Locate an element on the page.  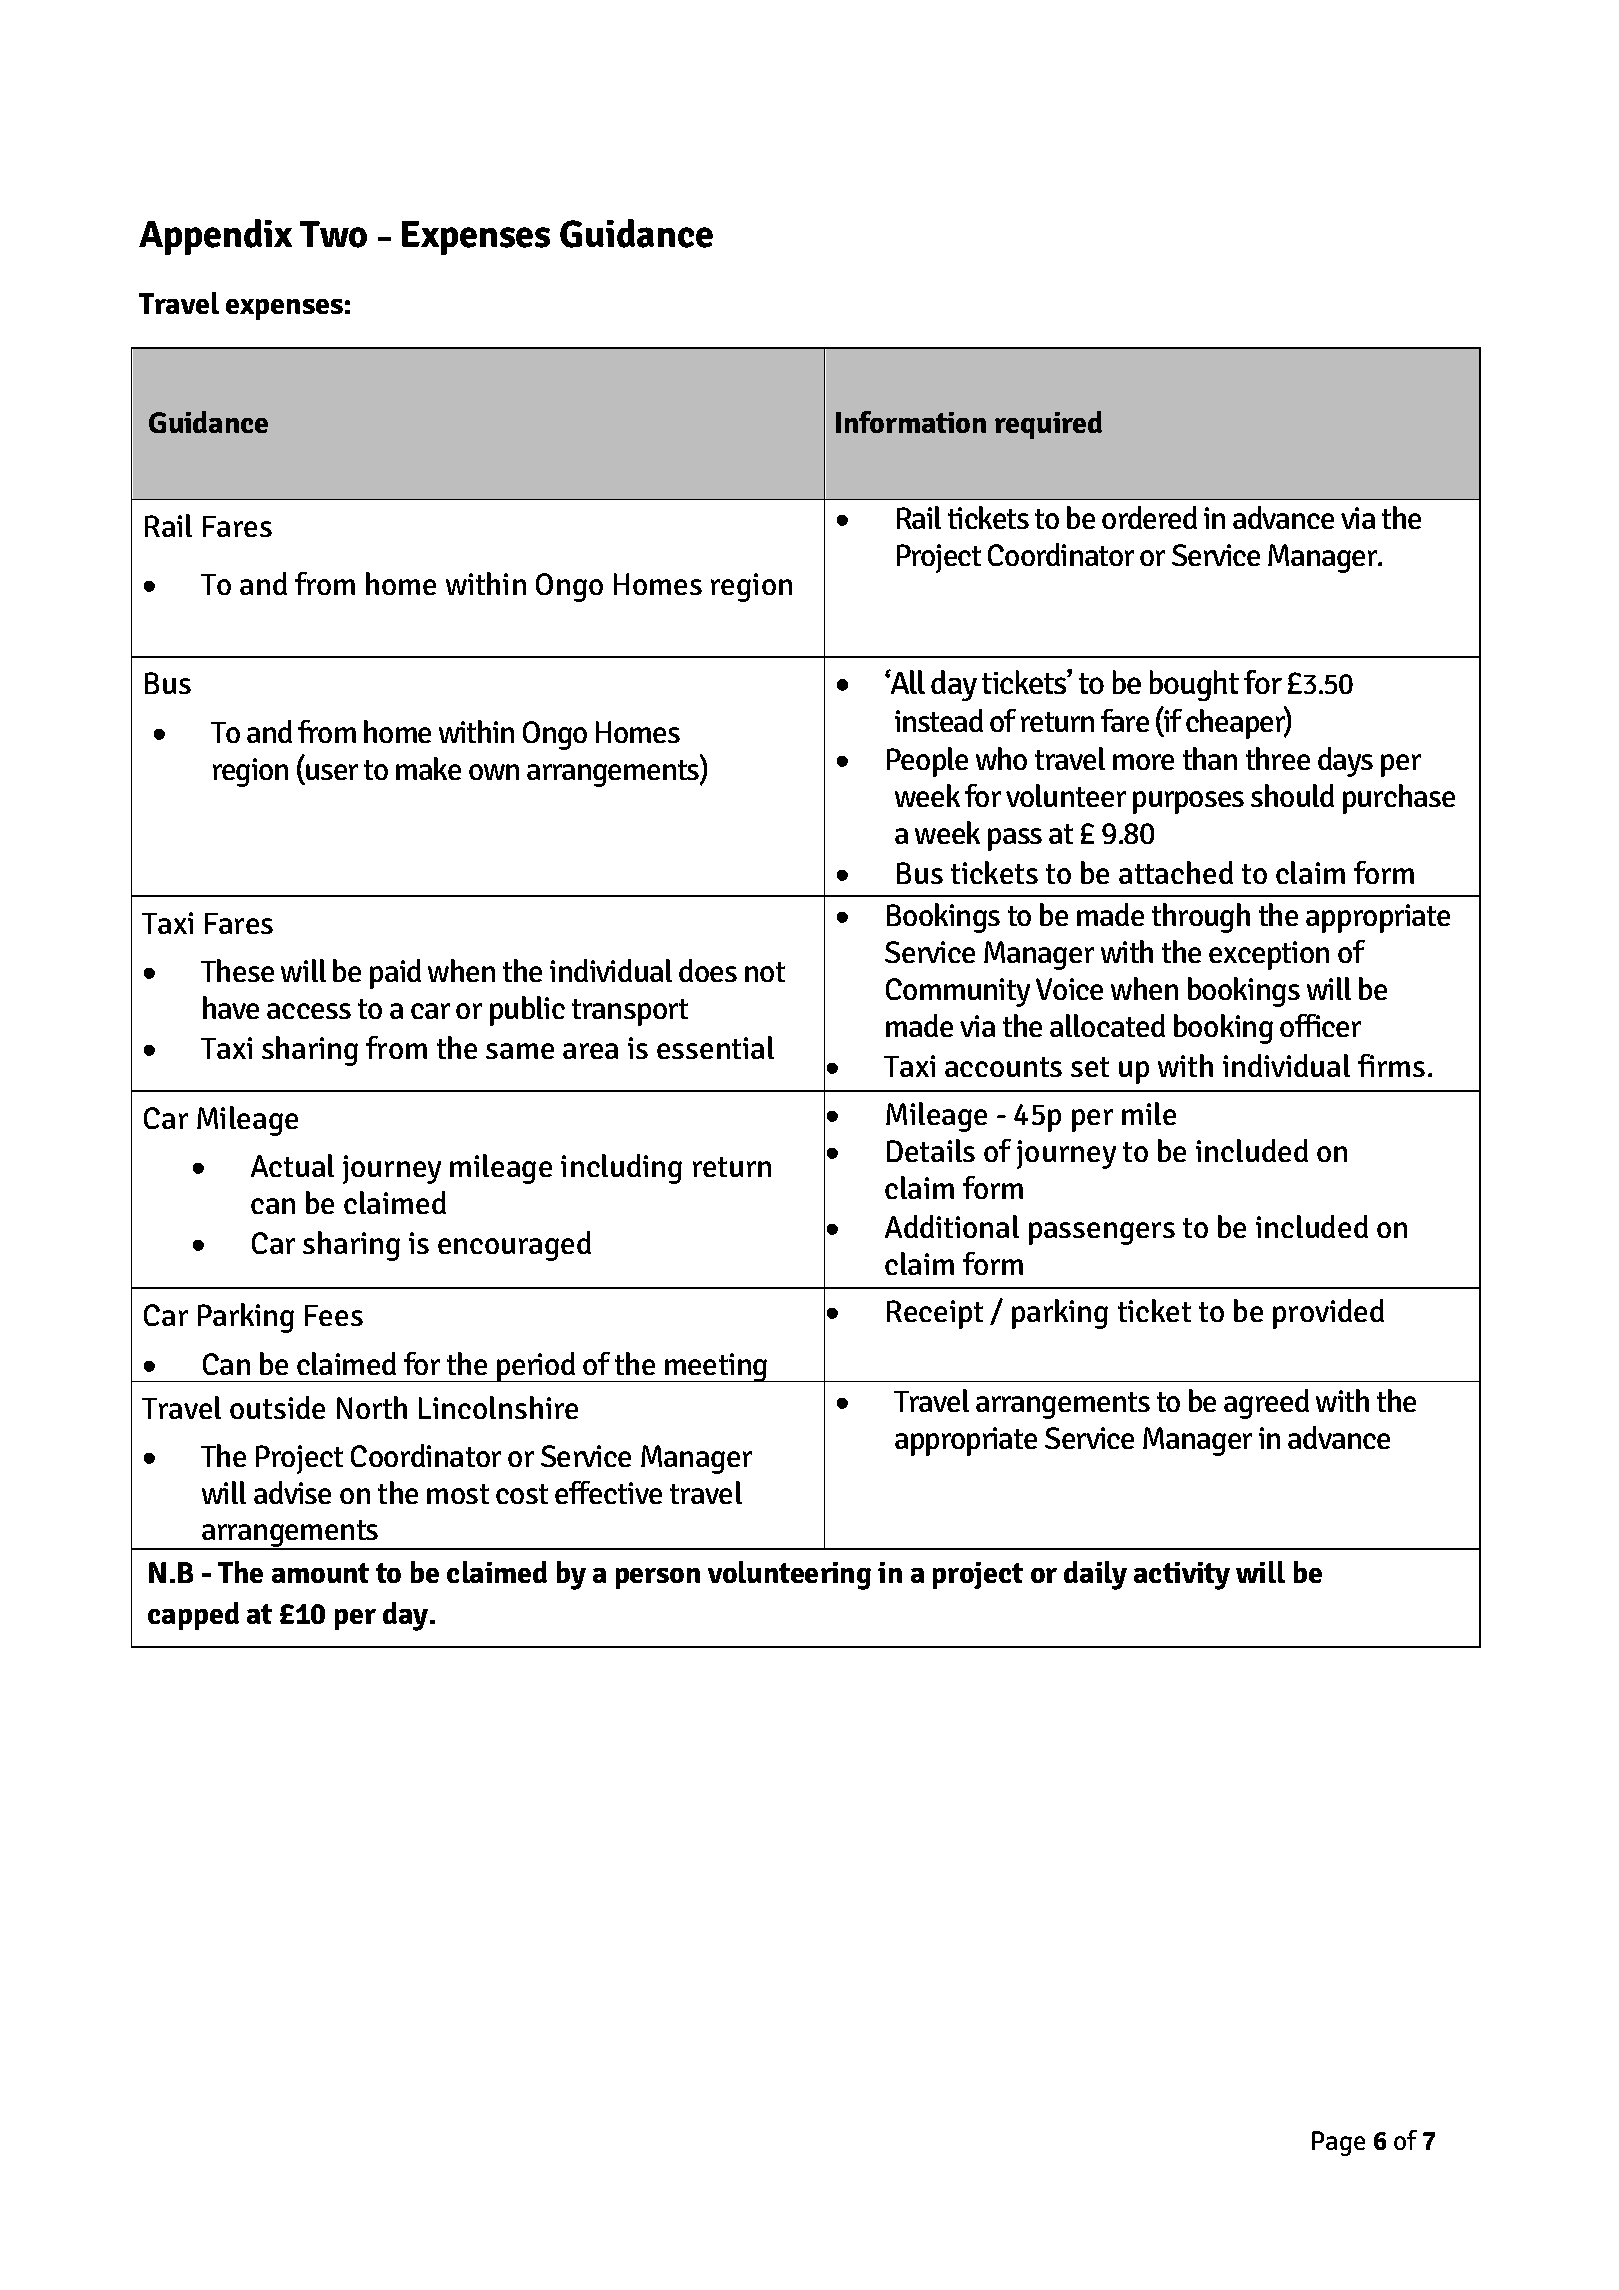
provided is located at coordinates (1328, 1314).
